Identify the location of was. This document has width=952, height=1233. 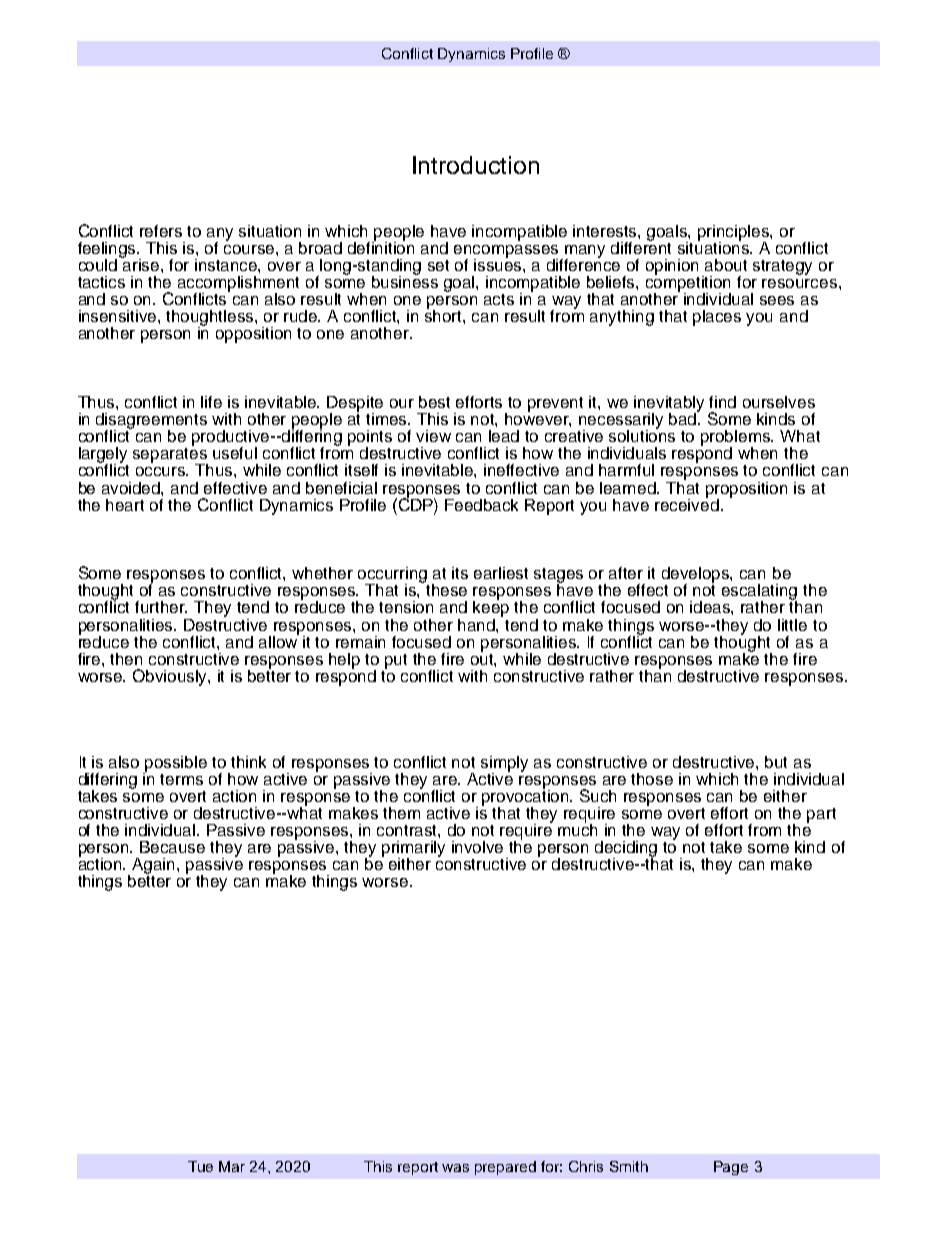
(455, 1168).
